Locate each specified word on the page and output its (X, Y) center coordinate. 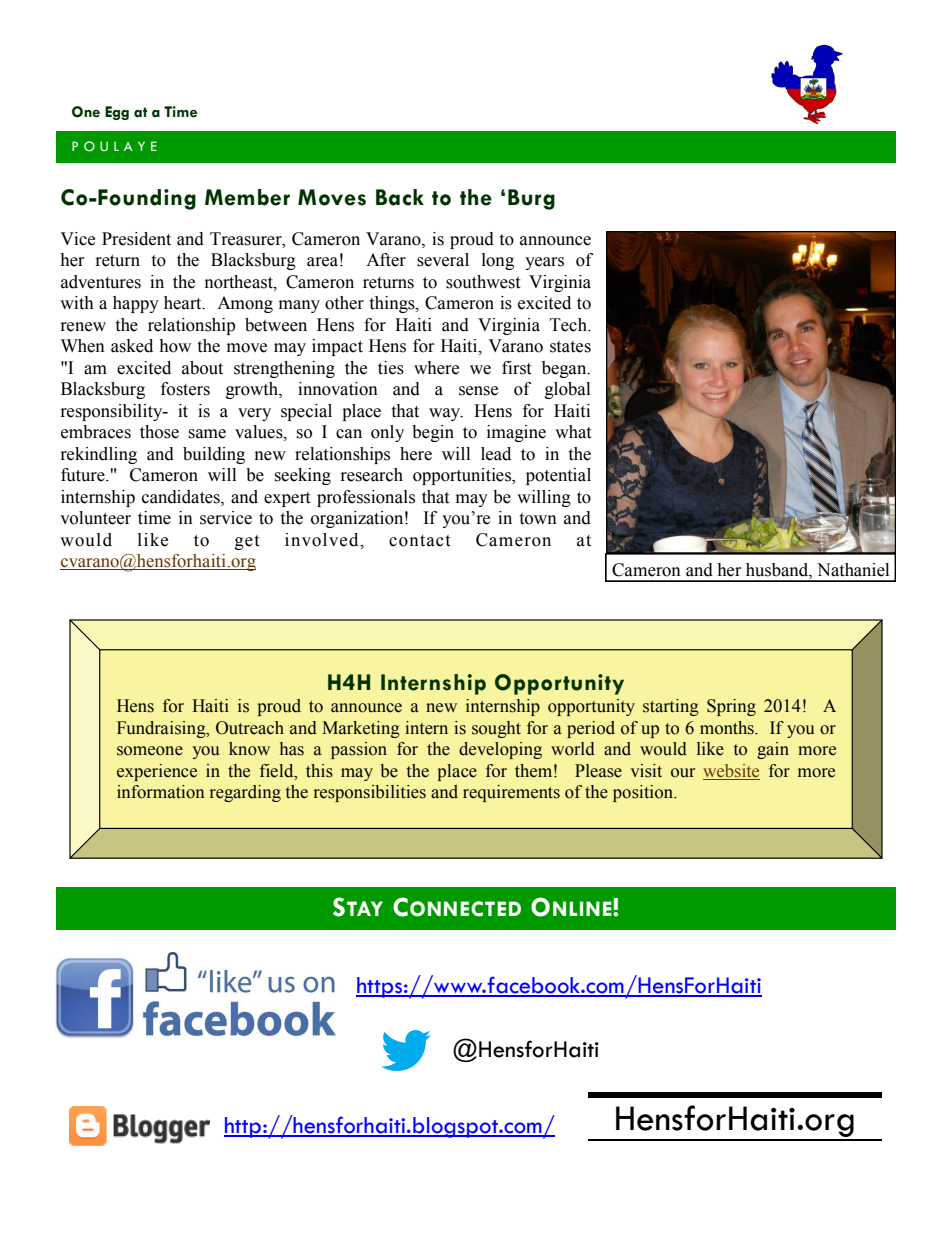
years (544, 263)
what (573, 432)
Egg (117, 113)
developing (500, 750)
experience (157, 772)
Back (400, 197)
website (731, 771)
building (214, 455)
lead (496, 454)
